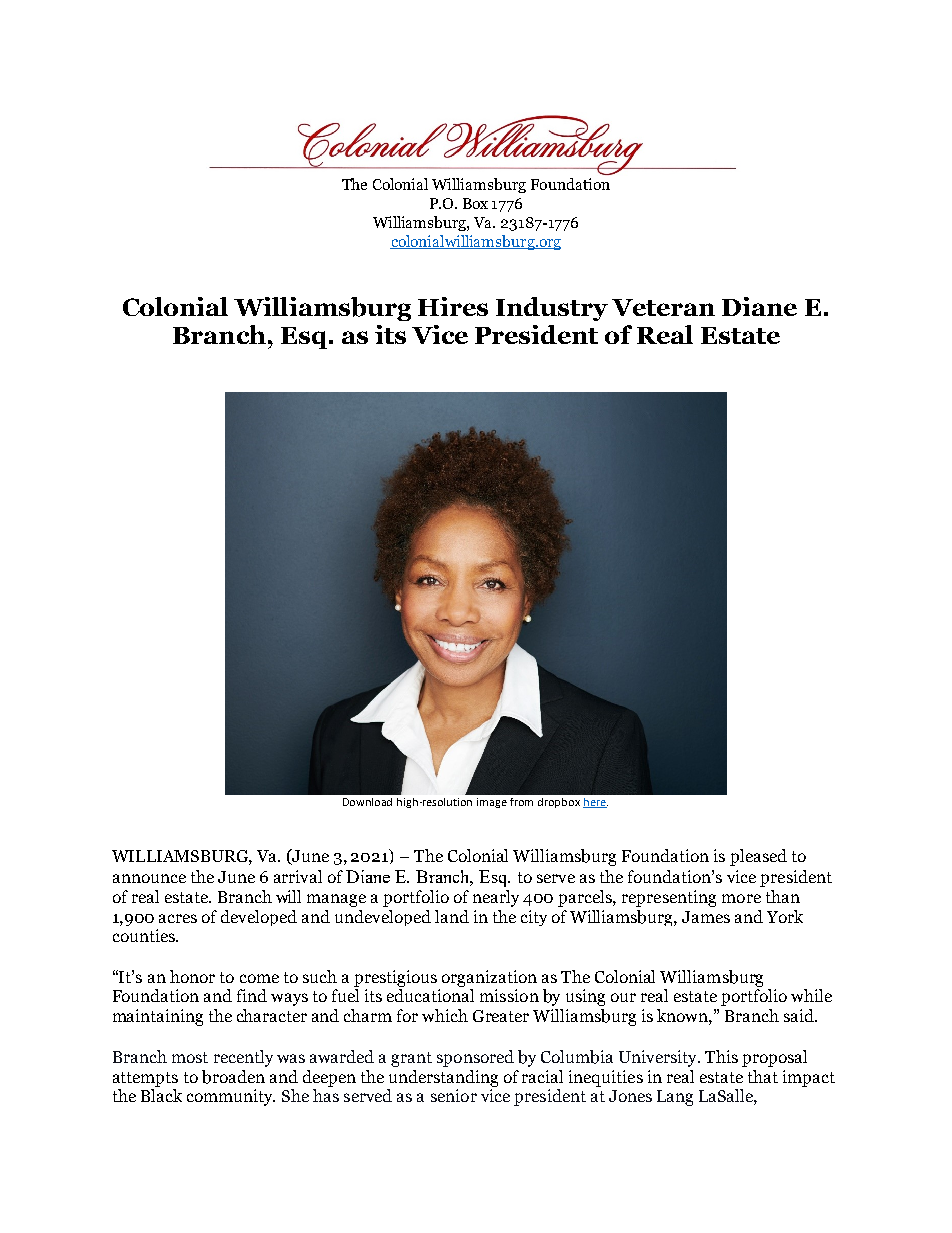 The width and height of the page is (952, 1233). I want to click on James, so click(706, 917).
